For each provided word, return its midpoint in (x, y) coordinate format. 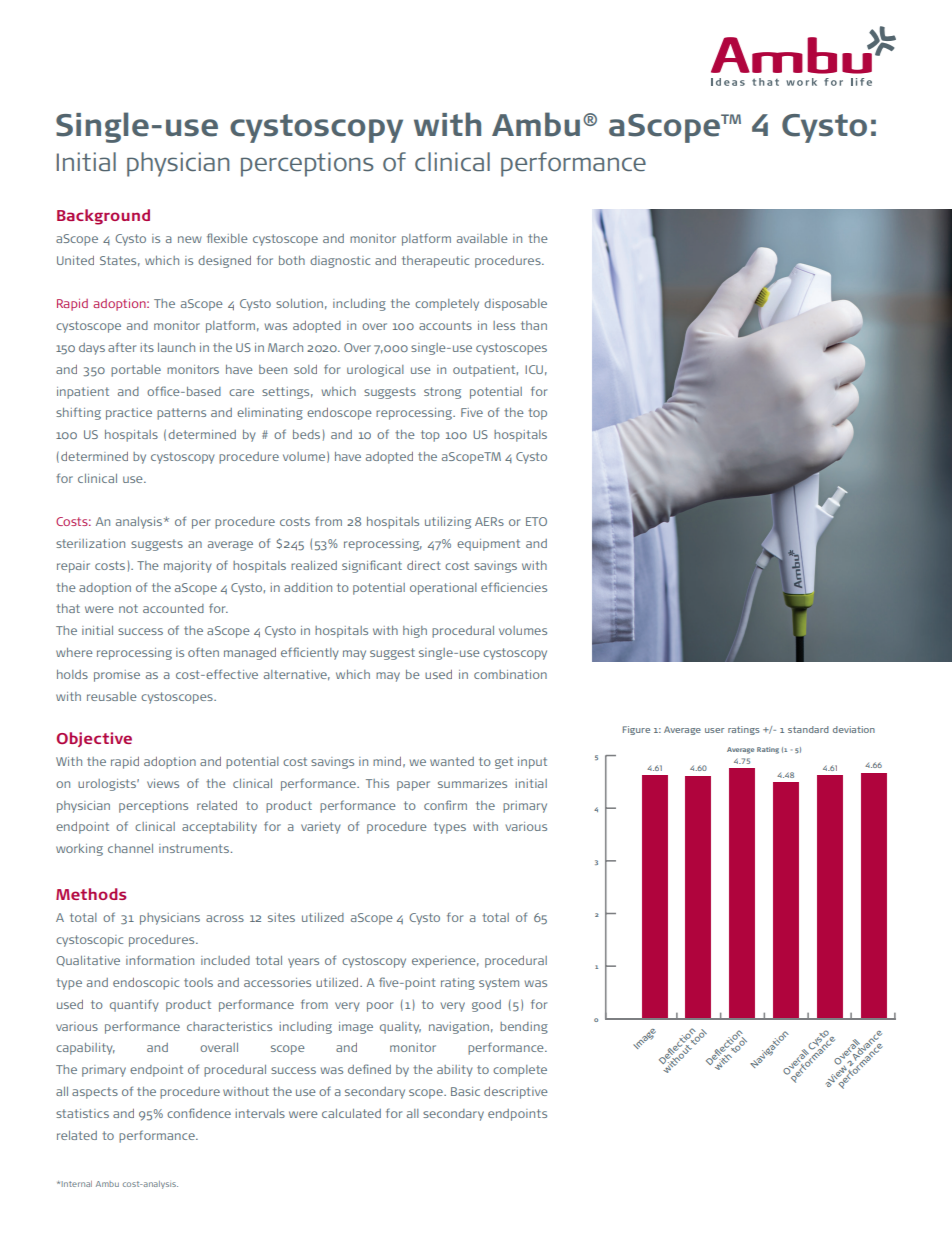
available (482, 238)
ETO (536, 521)
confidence (199, 1113)
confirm (445, 805)
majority (188, 567)
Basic (465, 1091)
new (190, 239)
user (714, 730)
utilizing (448, 523)
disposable (515, 305)
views (163, 783)
